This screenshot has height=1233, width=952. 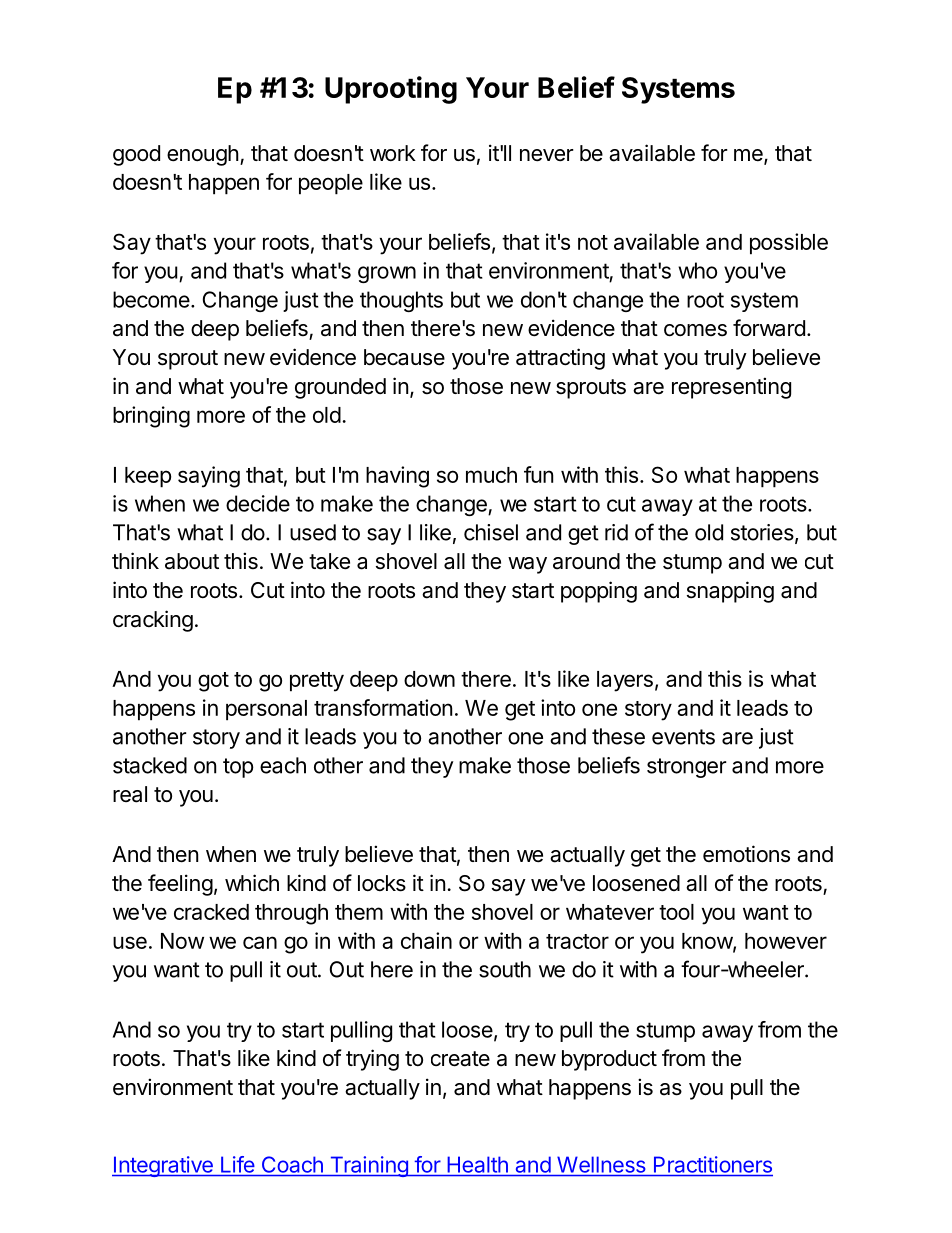 What do you see at coordinates (237, 1164) in the screenshot?
I see `Life` at bounding box center [237, 1164].
